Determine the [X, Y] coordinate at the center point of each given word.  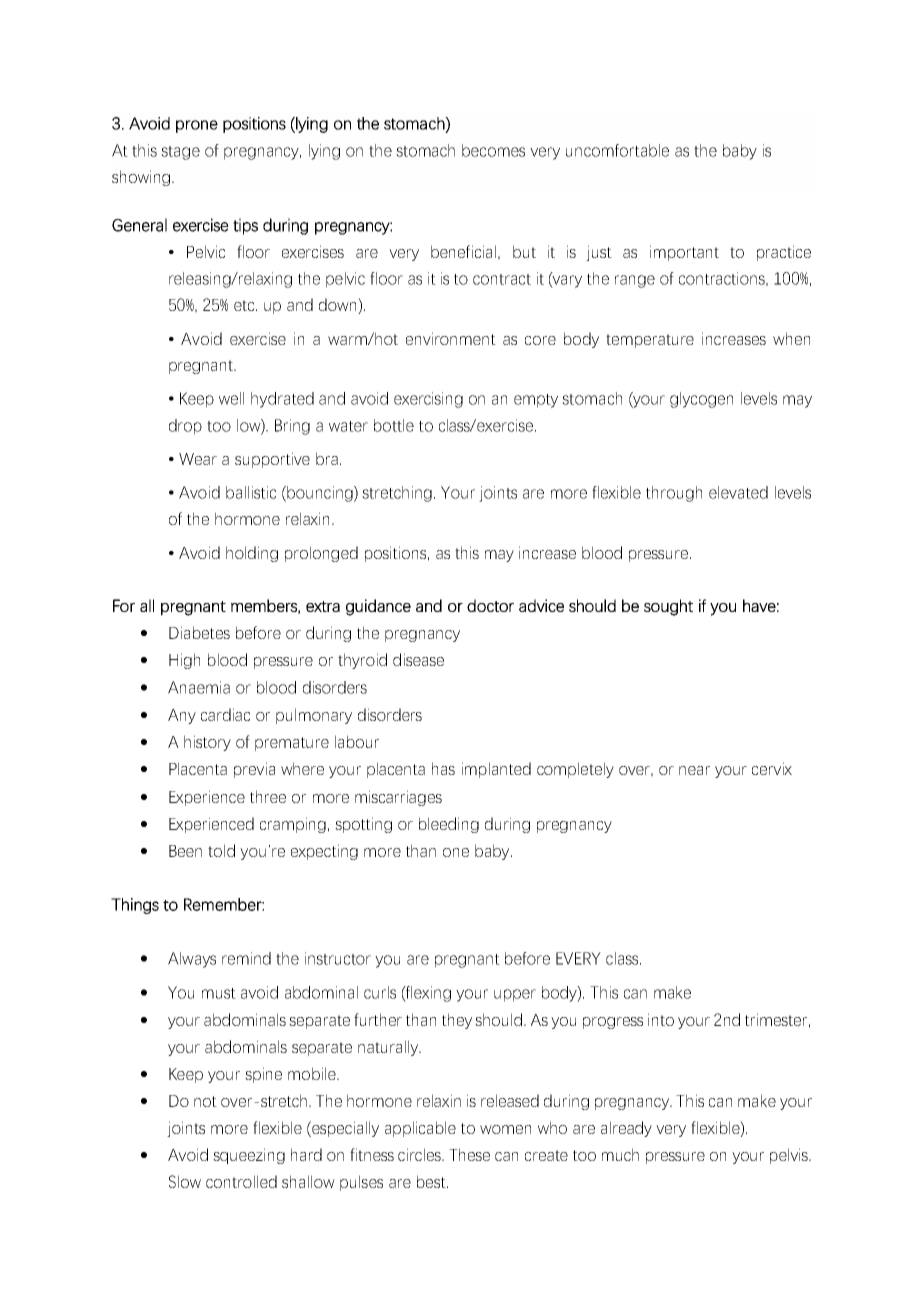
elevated [738, 492]
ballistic [251, 492]
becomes [493, 150]
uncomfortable [617, 150]
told [221, 850]
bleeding [449, 825]
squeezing [249, 1156]
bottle [394, 425]
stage [180, 153]
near [694, 770]
